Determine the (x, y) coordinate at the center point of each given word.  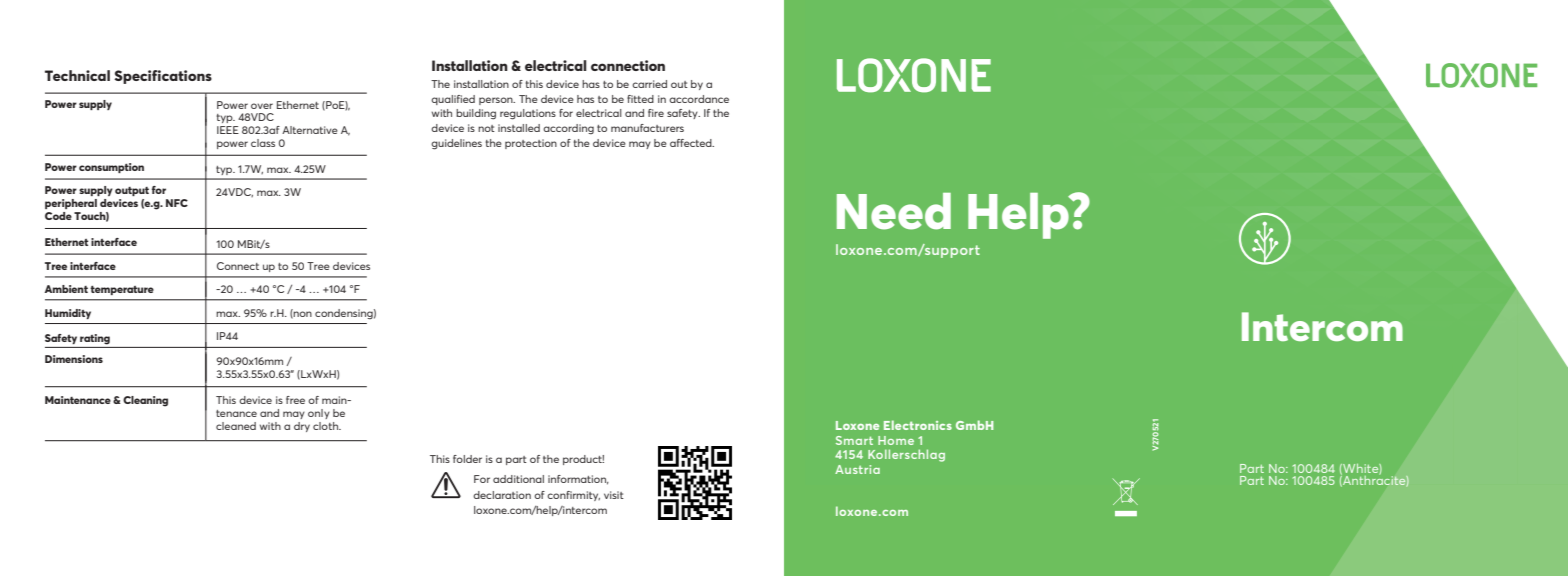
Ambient (66, 289)
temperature (122, 290)
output (132, 191)
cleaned (236, 426)
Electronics (918, 425)
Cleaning (145, 401)
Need (894, 211)
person (497, 101)
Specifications (163, 77)
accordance (699, 99)
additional (518, 479)
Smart (854, 440)
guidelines (456, 144)
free (295, 400)
